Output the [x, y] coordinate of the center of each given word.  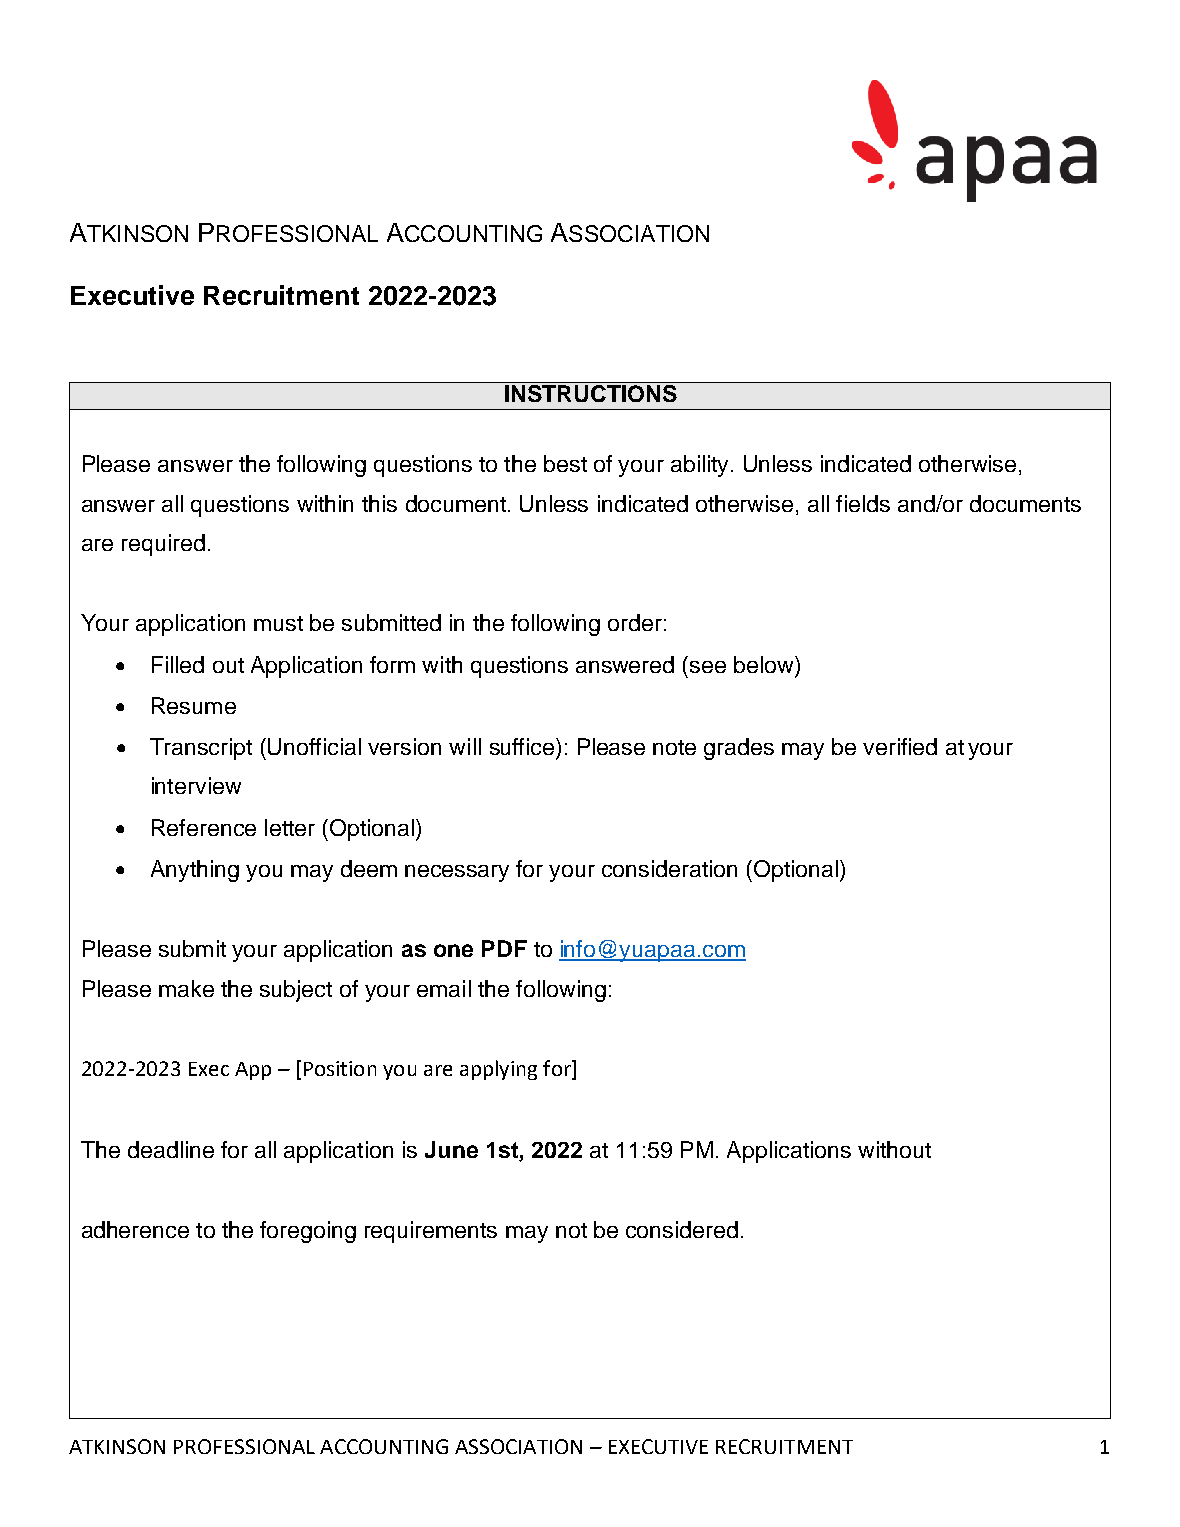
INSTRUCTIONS [591, 393]
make [186, 988]
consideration [669, 868]
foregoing [308, 1232]
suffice [523, 746]
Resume [194, 705]
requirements [431, 1232]
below [765, 664]
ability [701, 466]
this [379, 503]
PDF [504, 948]
